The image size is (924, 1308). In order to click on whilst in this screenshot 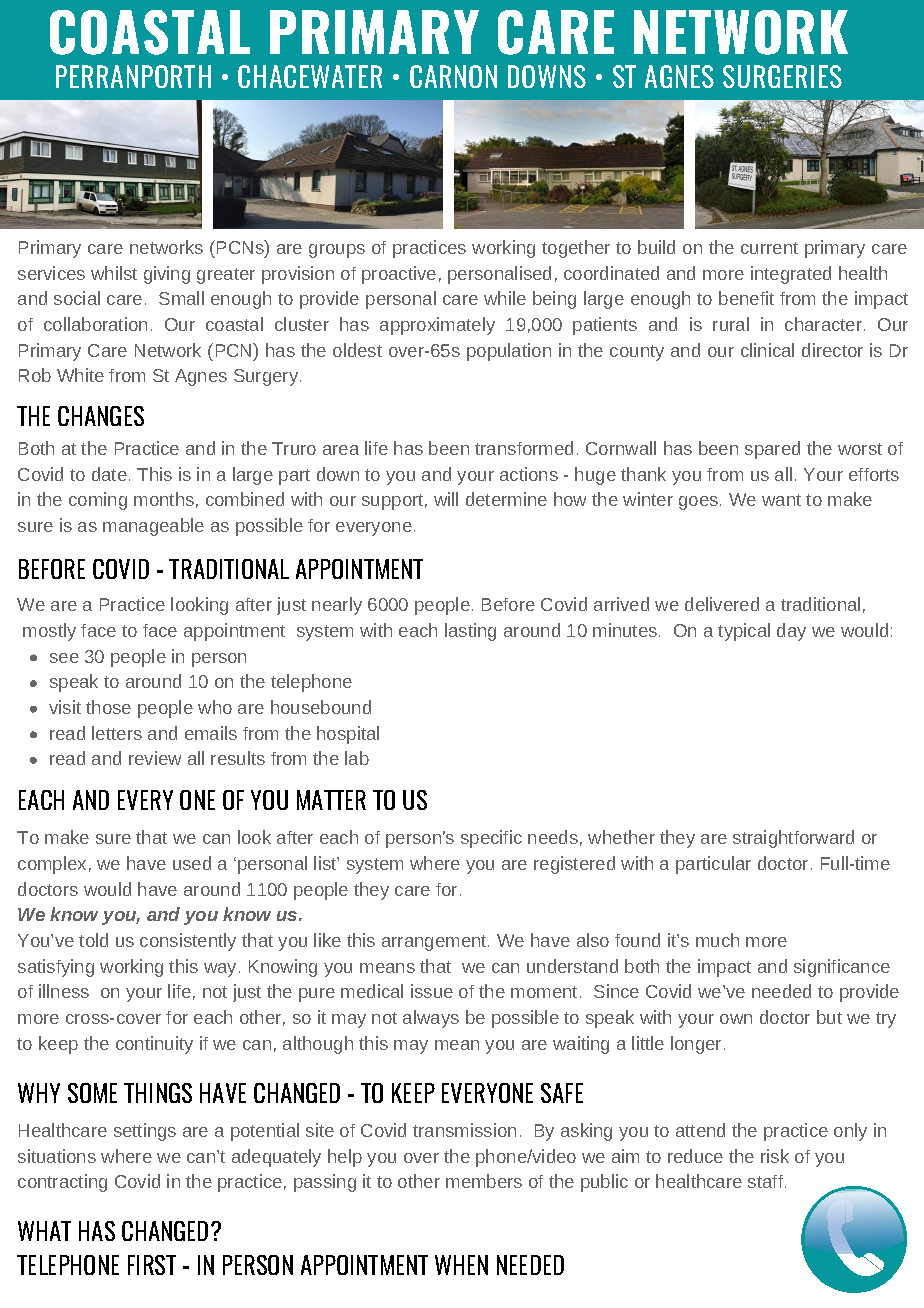, I will do `click(114, 273)`.
